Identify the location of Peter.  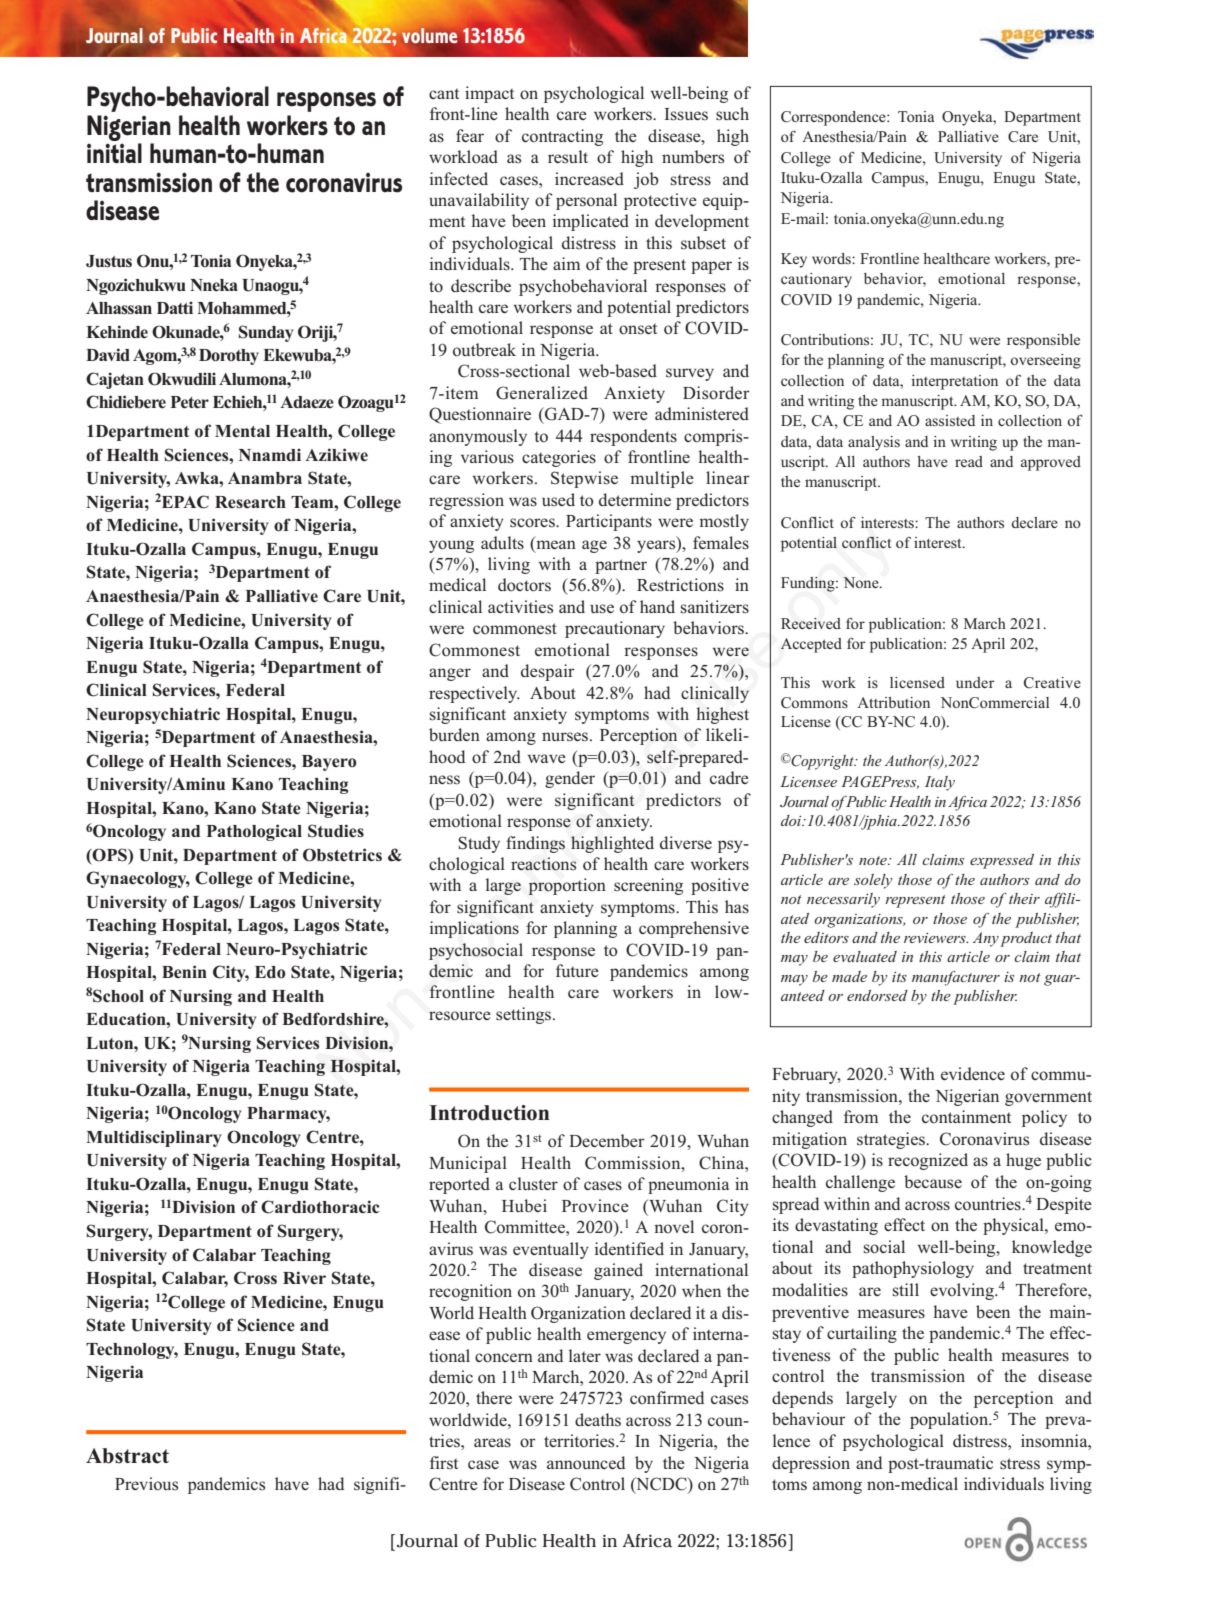
(190, 402).
